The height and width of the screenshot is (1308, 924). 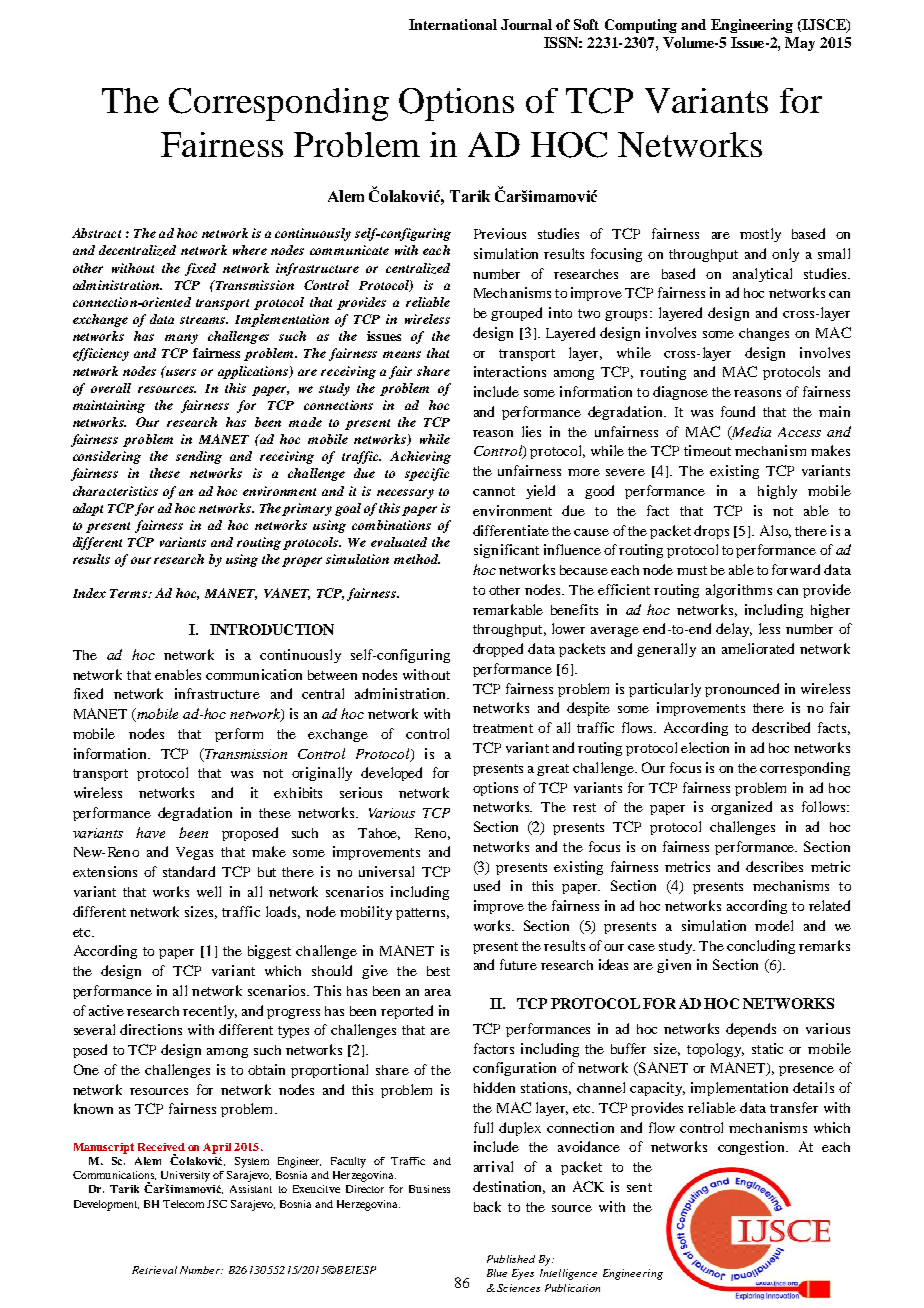 What do you see at coordinates (96, 233) in the screenshot?
I see `Abstract` at bounding box center [96, 233].
